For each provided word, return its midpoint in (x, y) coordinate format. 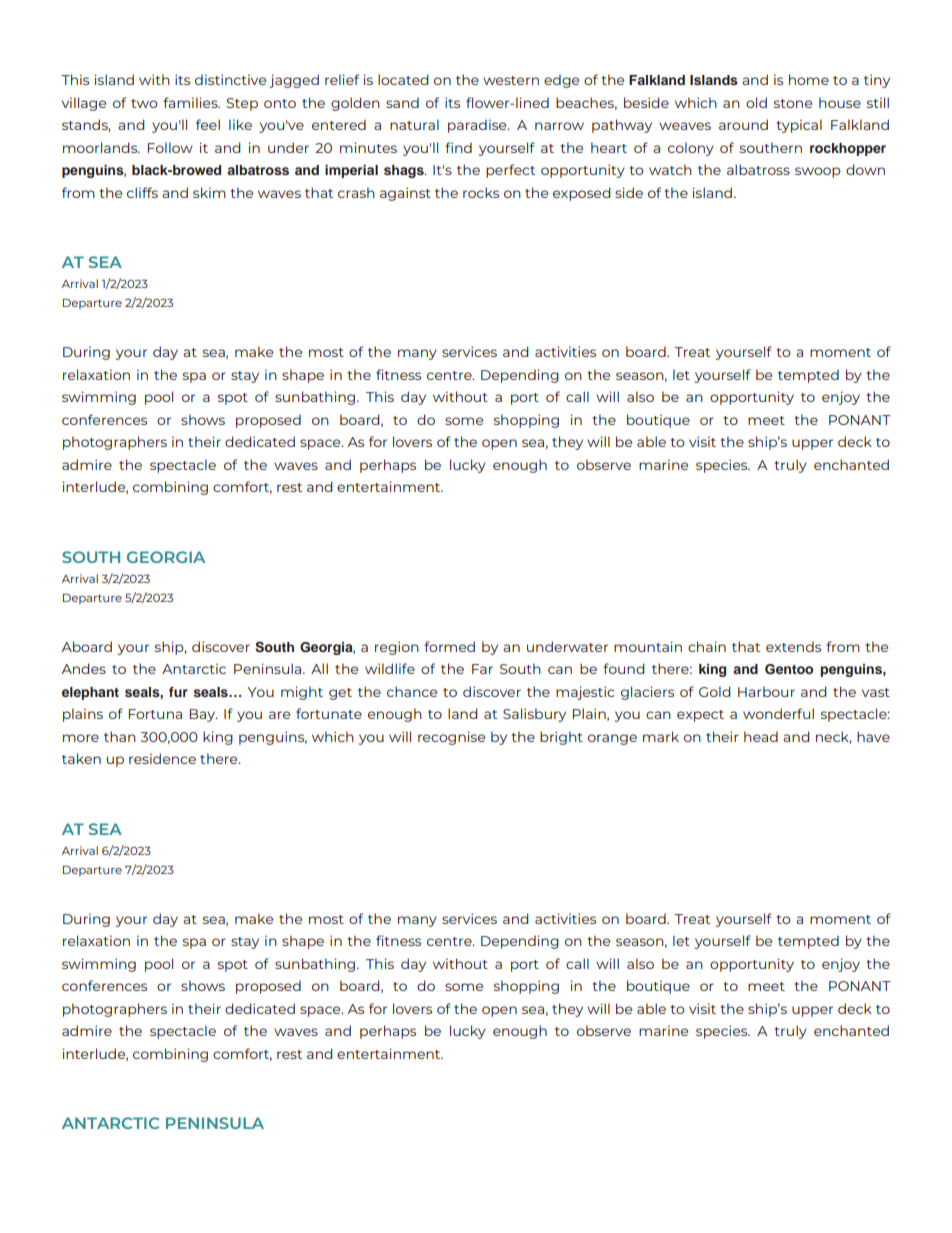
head (761, 736)
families (191, 102)
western (511, 80)
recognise (451, 738)
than (120, 736)
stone (793, 103)
